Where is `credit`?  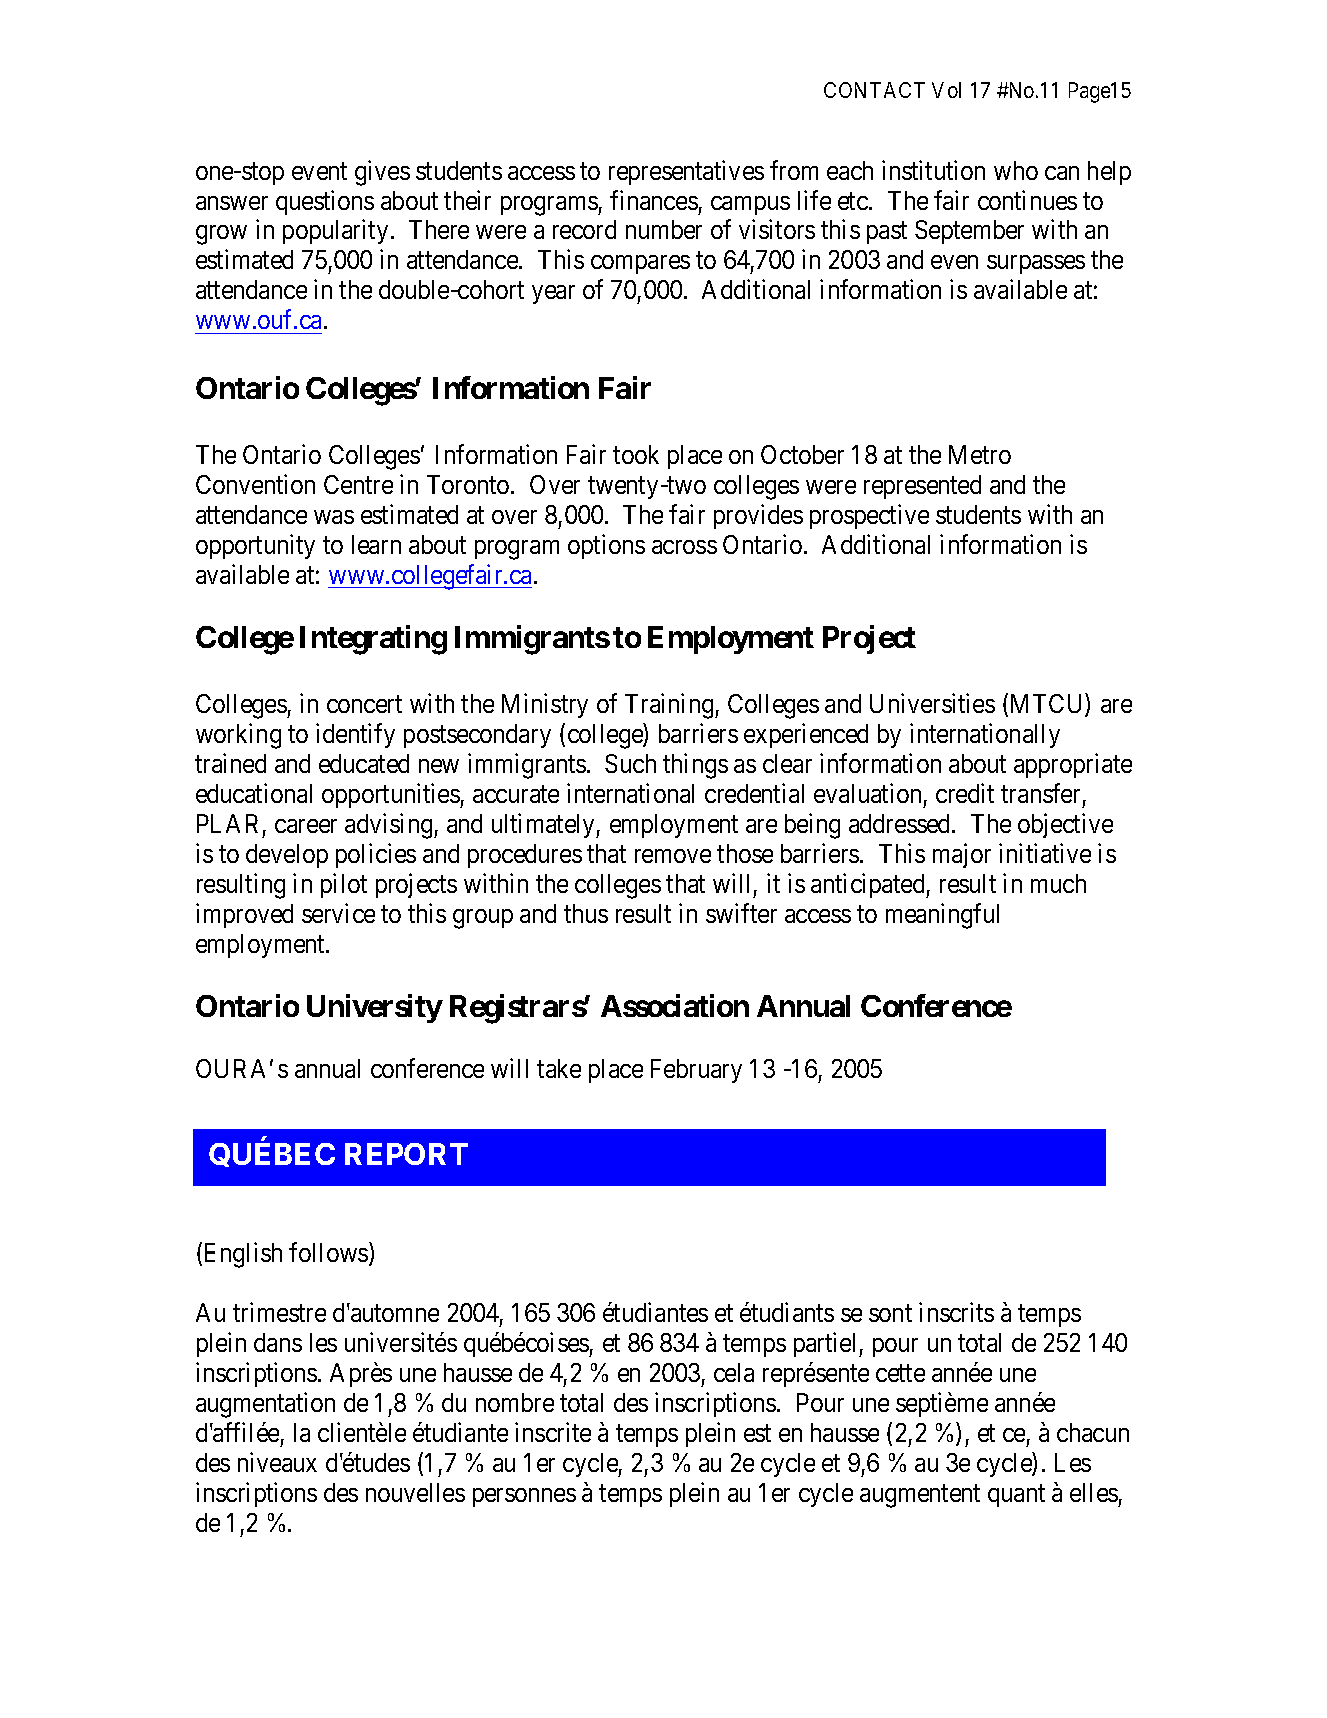 credit is located at coordinates (965, 793).
